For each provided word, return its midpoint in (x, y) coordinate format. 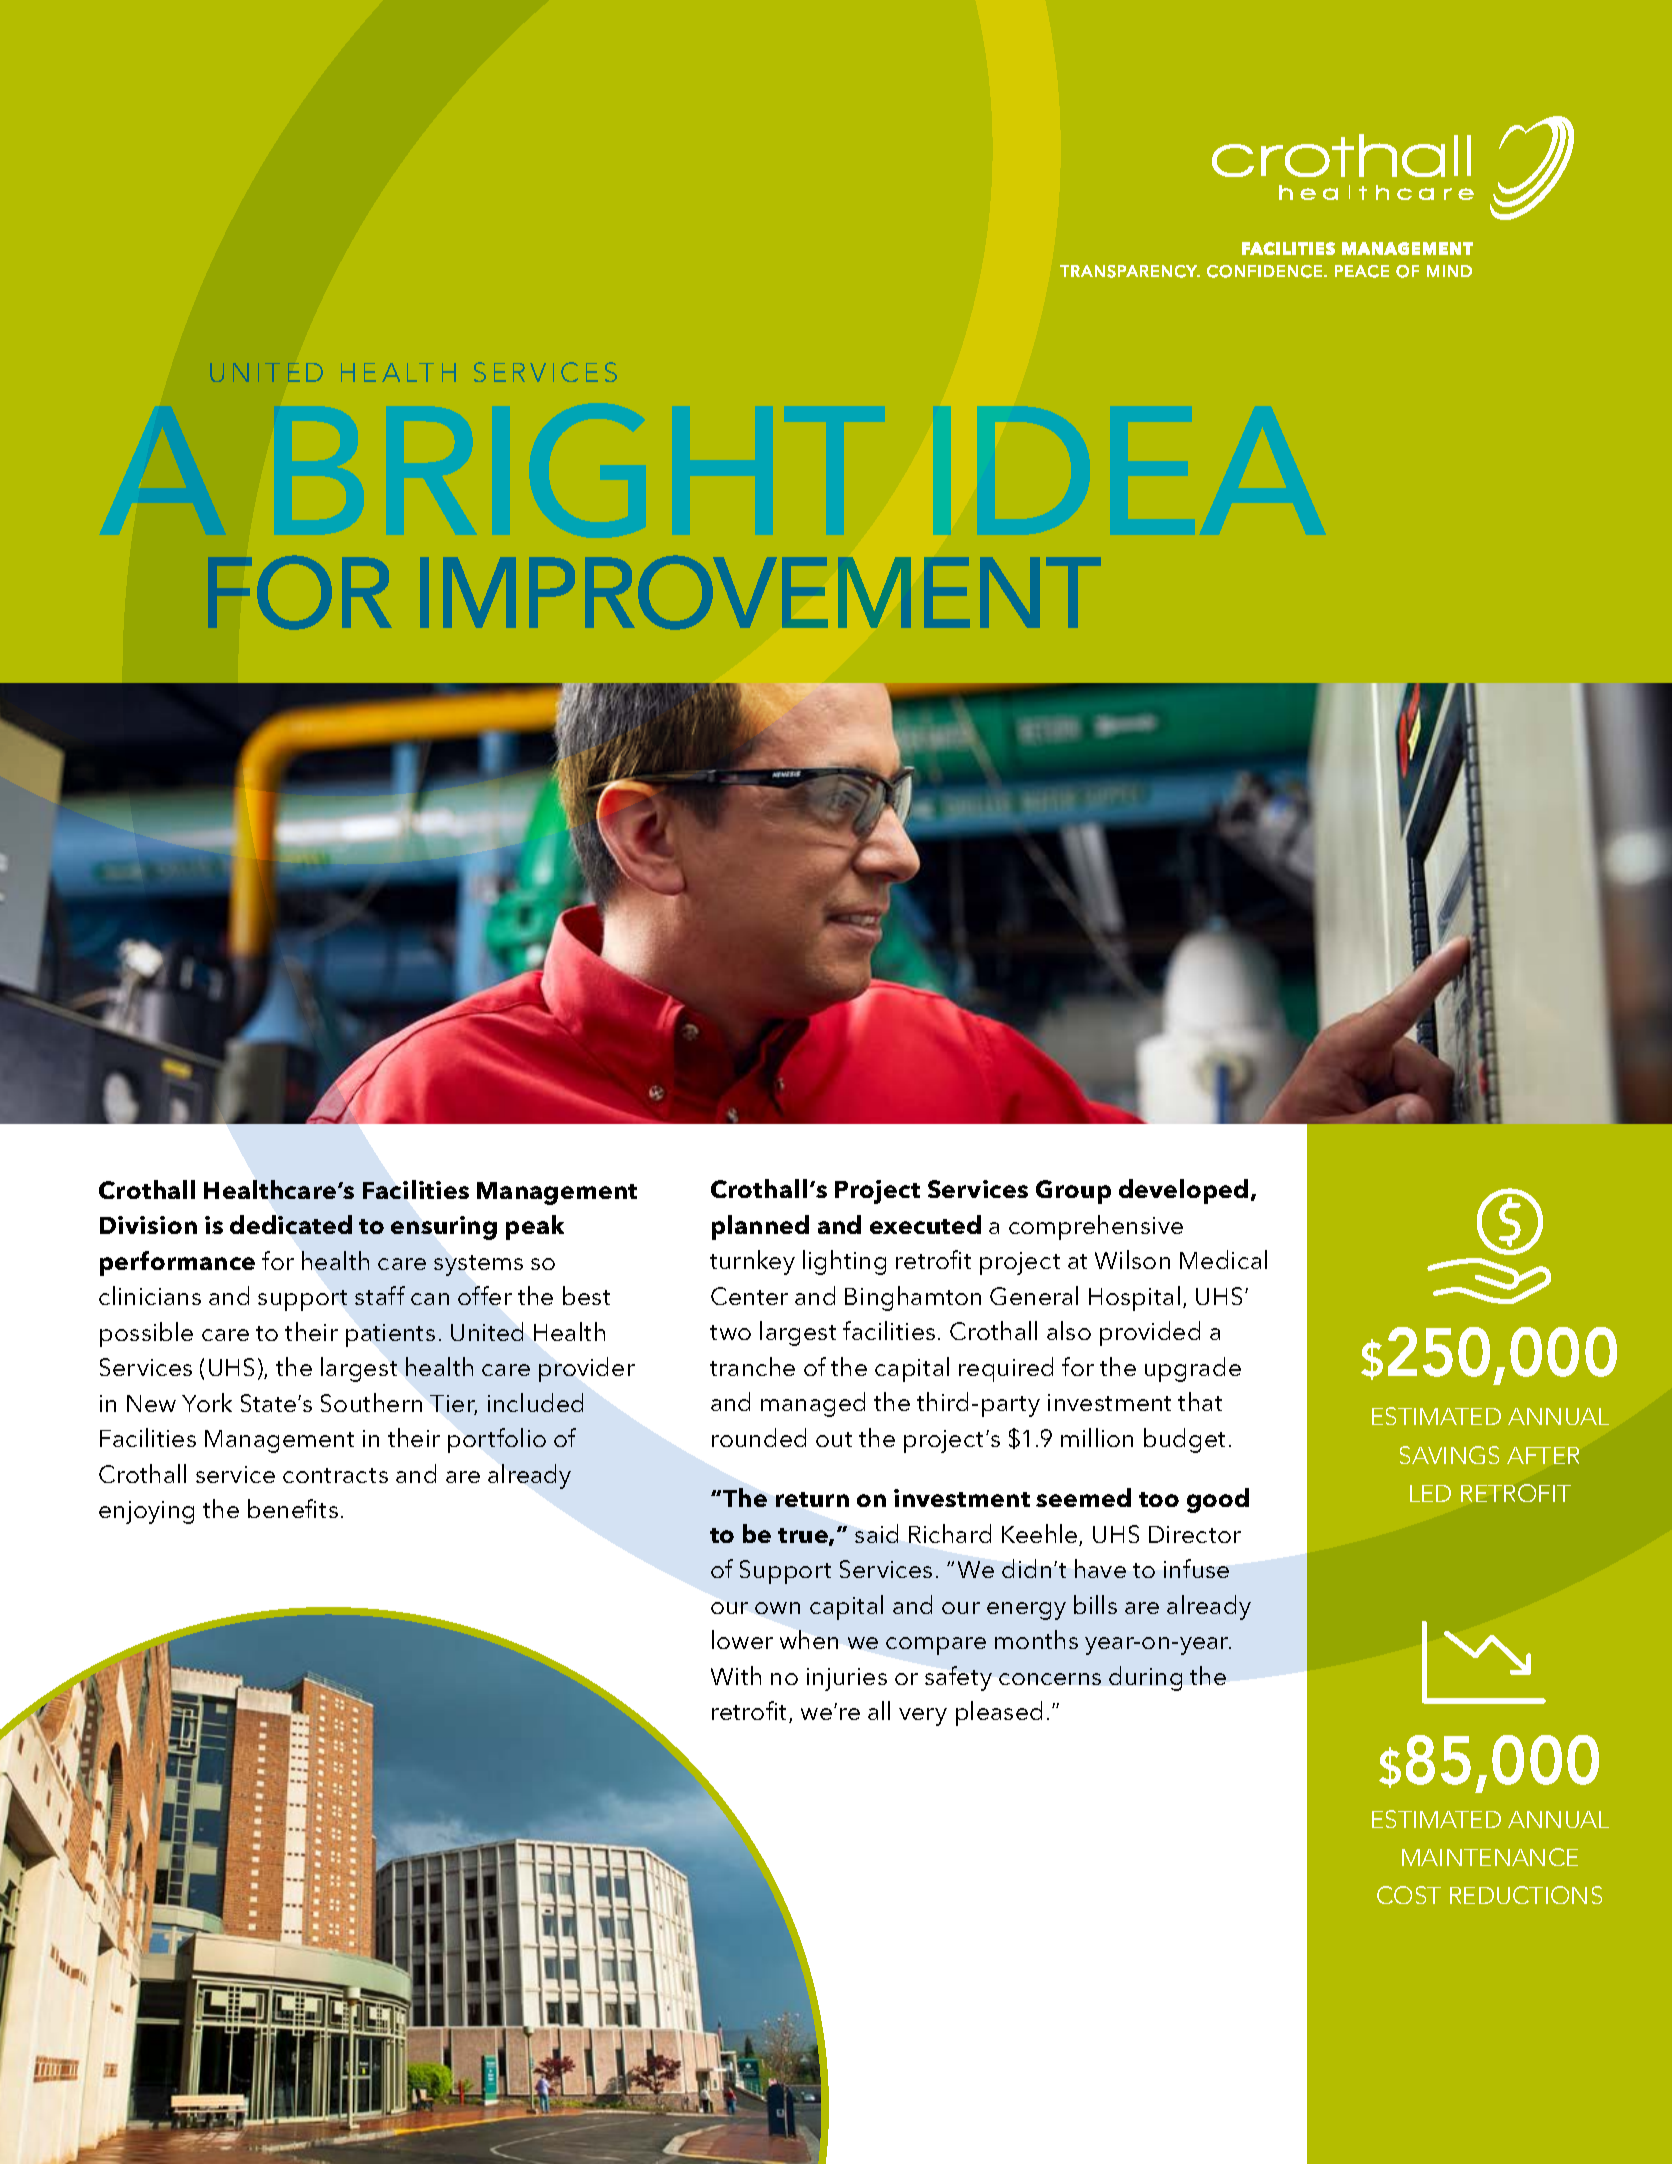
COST (1409, 1895)
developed (1183, 1191)
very (923, 1717)
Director (1195, 1534)
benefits (293, 1508)
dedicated (291, 1224)
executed (925, 1224)
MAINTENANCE (1490, 1857)
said (876, 1533)
